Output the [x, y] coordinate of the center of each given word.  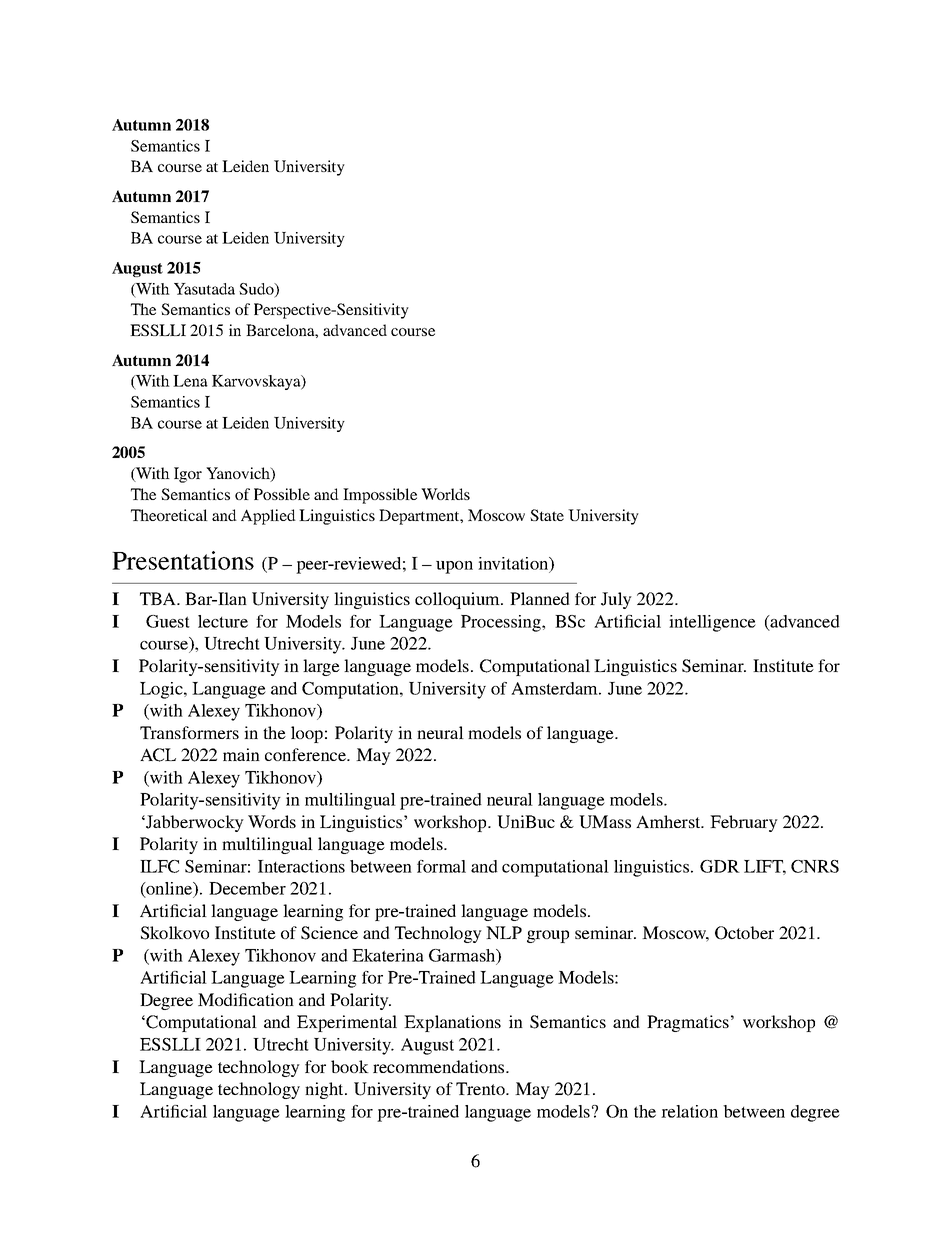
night [325, 1090]
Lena [190, 381]
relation [689, 1111]
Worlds [445, 494]
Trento [481, 1088]
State [547, 515]
